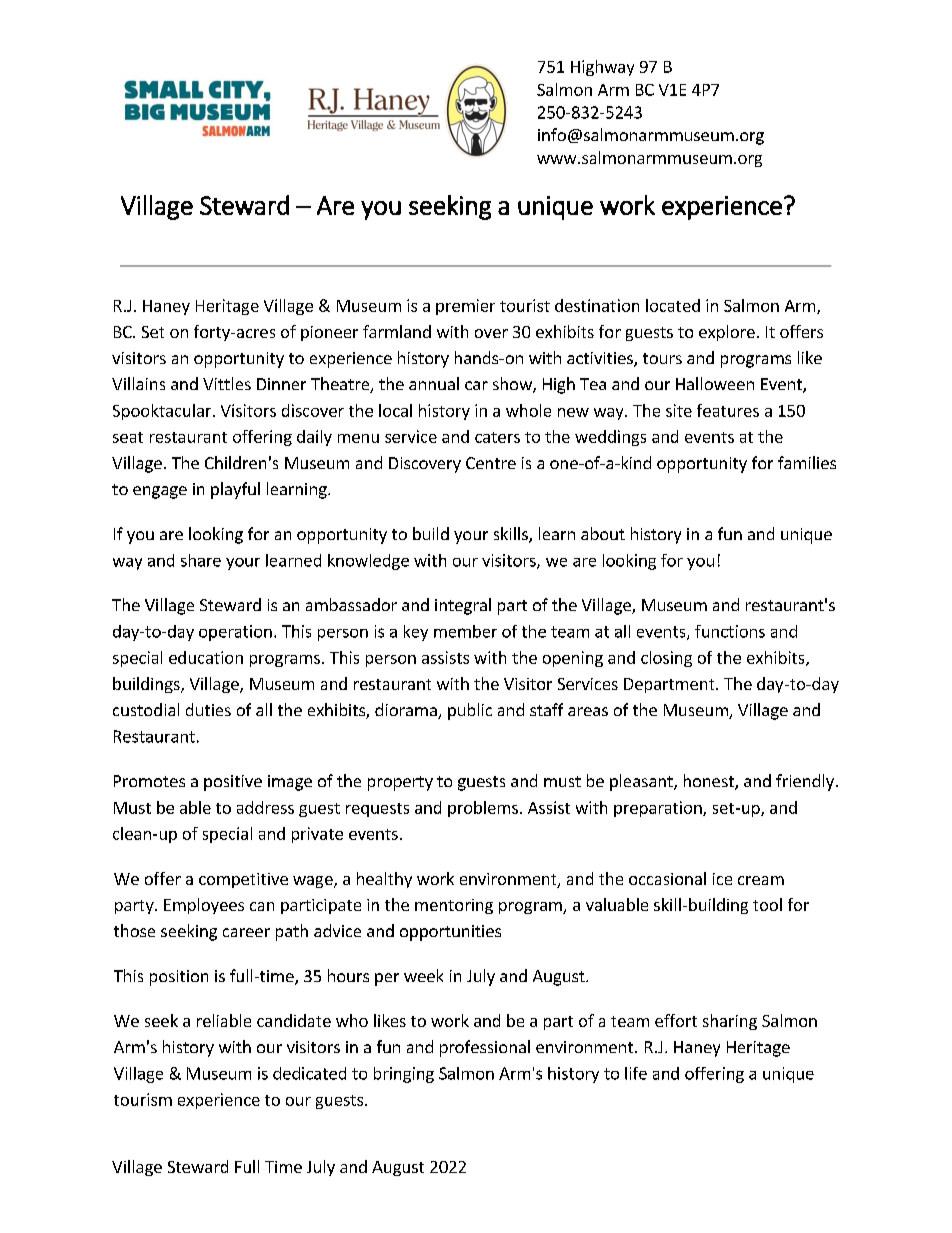  Describe the element at coordinates (470, 711) in the screenshot. I see `public` at that location.
